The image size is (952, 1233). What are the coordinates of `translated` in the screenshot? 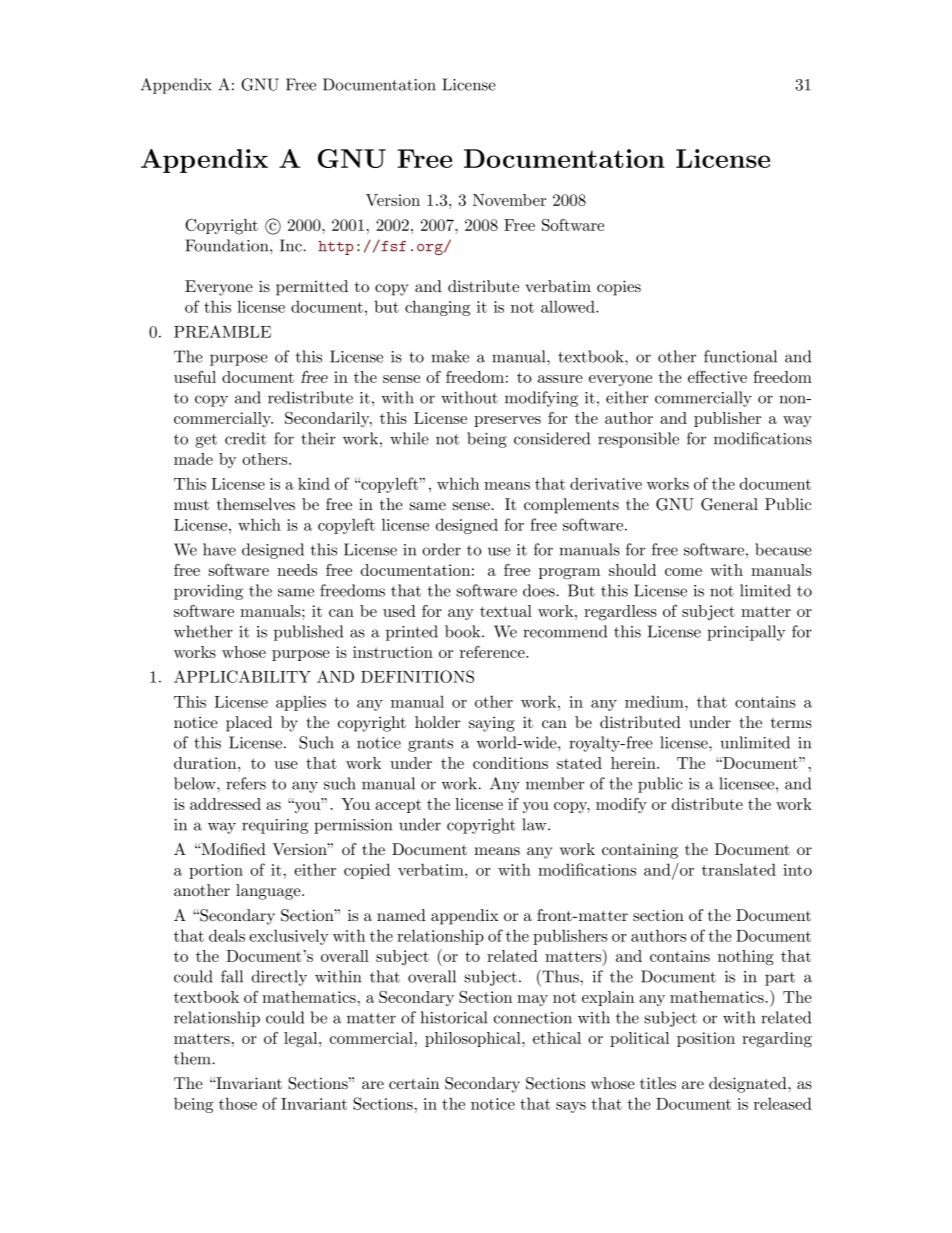 It's located at (739, 869).
